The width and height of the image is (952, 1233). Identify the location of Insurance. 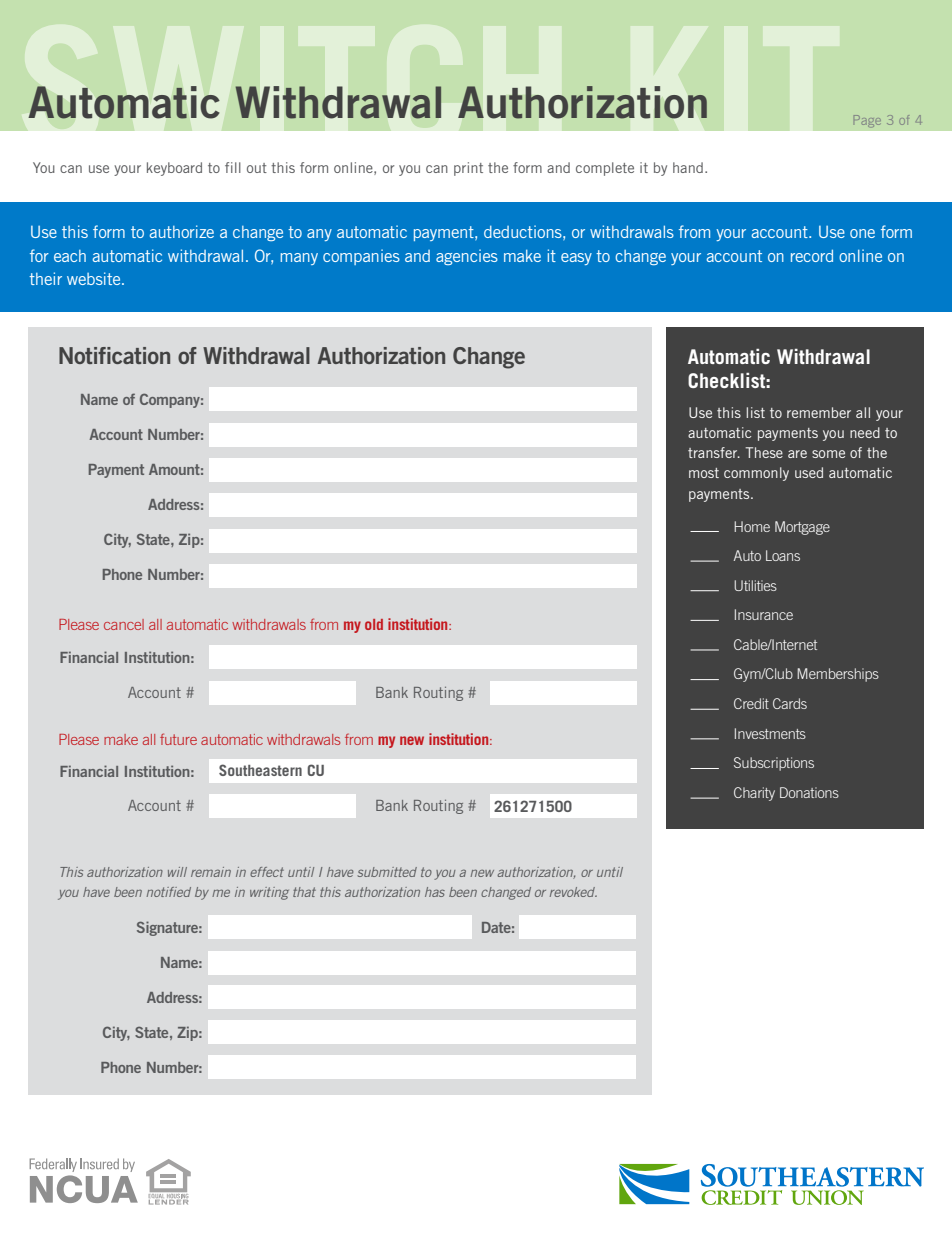
(764, 614).
